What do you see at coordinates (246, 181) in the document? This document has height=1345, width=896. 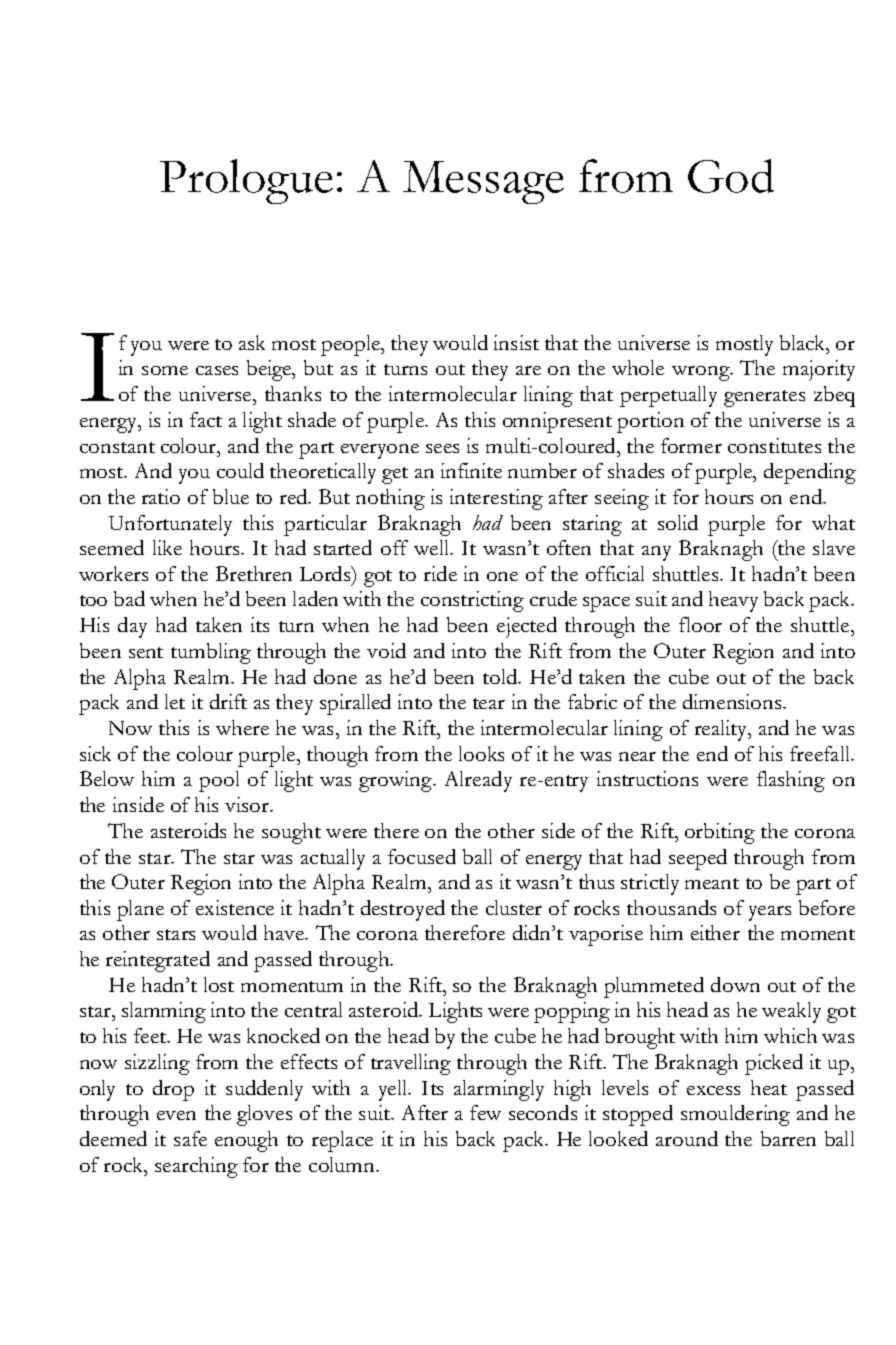 I see `Prologue` at bounding box center [246, 181].
